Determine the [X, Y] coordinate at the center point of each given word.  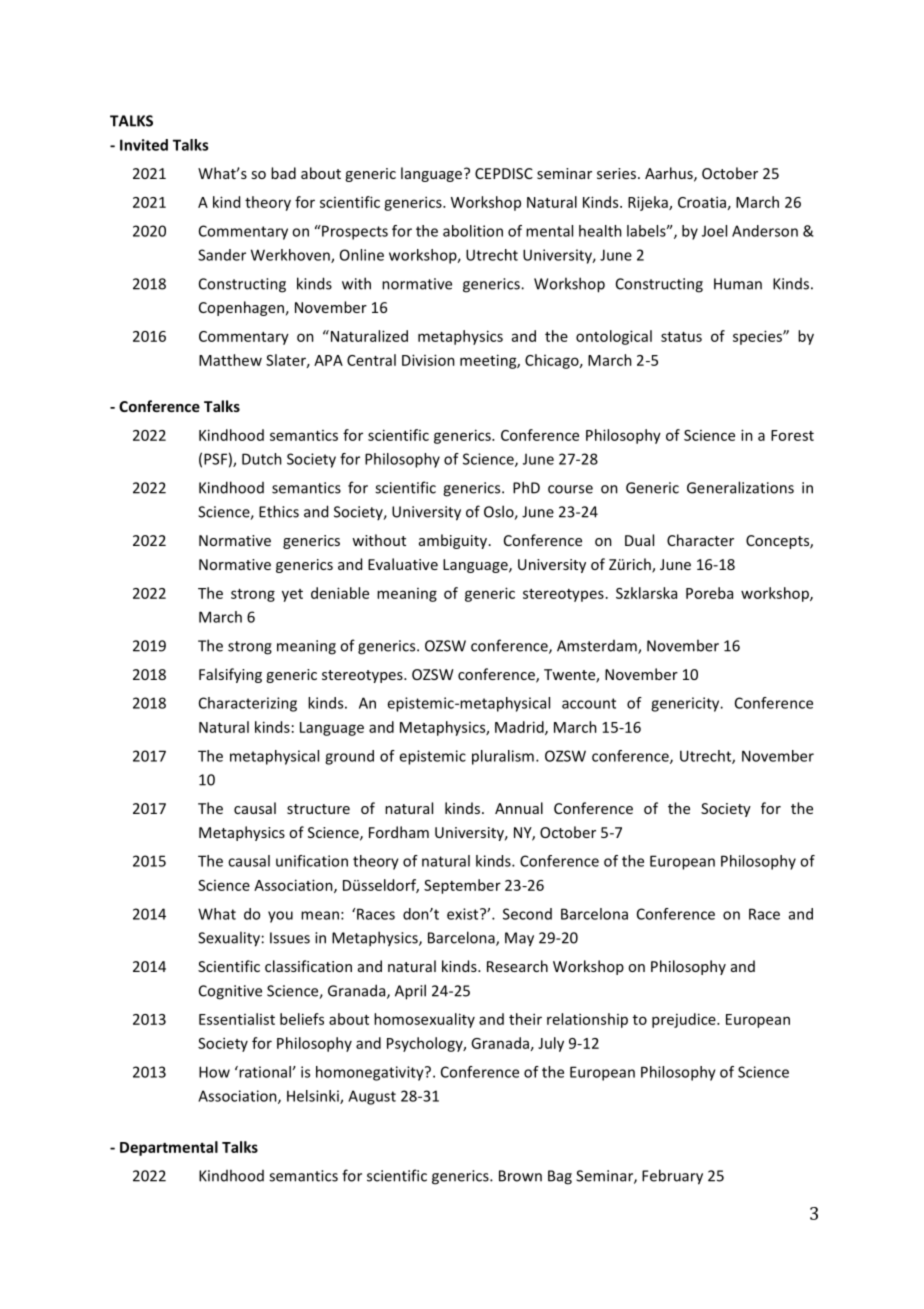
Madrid [520, 728]
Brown [520, 1176]
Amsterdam [598, 647]
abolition [473, 231]
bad [283, 173]
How [214, 1072]
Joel [714, 231]
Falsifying [230, 675]
